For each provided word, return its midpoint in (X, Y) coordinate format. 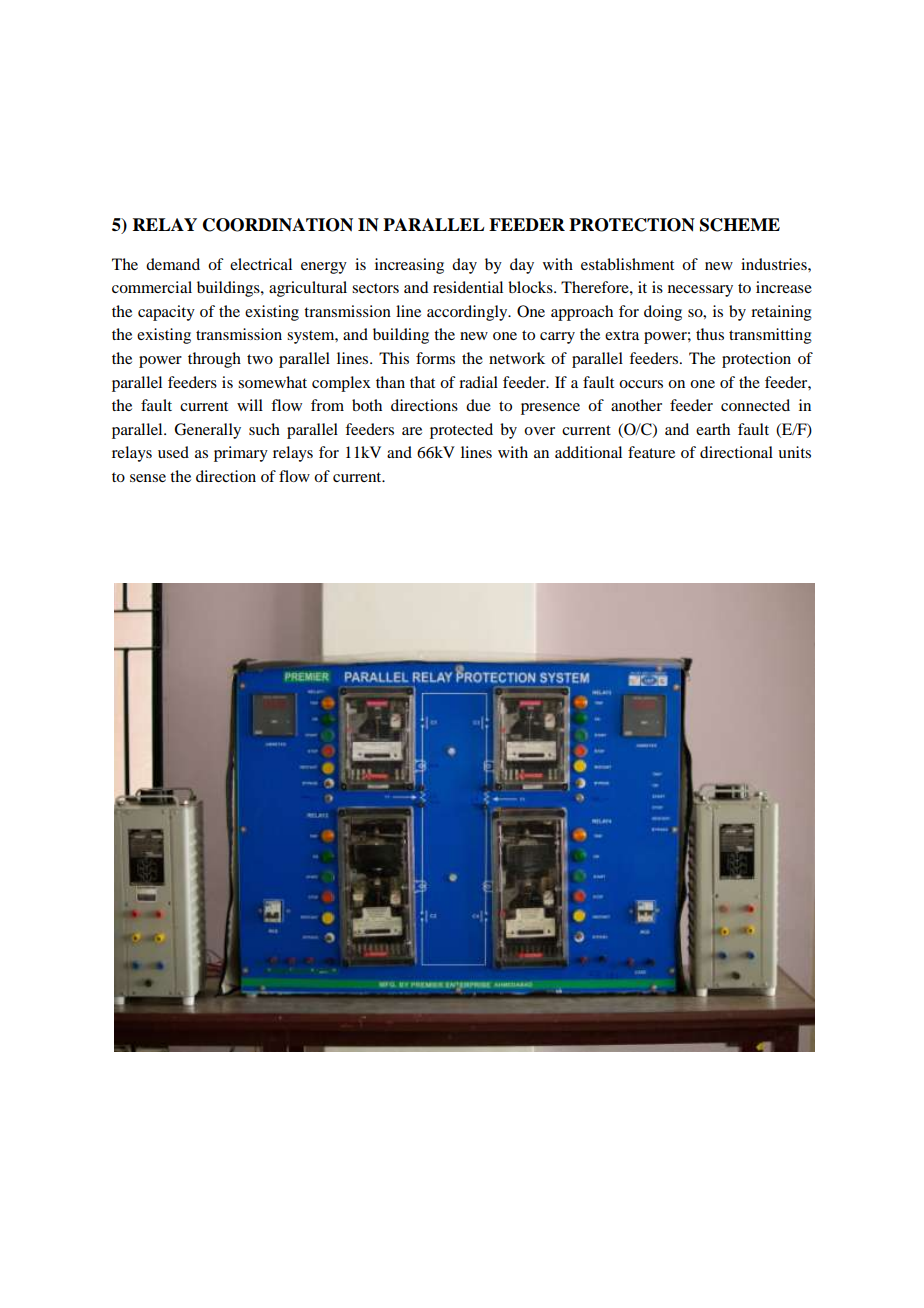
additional (588, 452)
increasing (409, 266)
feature (651, 452)
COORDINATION (278, 225)
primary (241, 454)
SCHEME (740, 225)
